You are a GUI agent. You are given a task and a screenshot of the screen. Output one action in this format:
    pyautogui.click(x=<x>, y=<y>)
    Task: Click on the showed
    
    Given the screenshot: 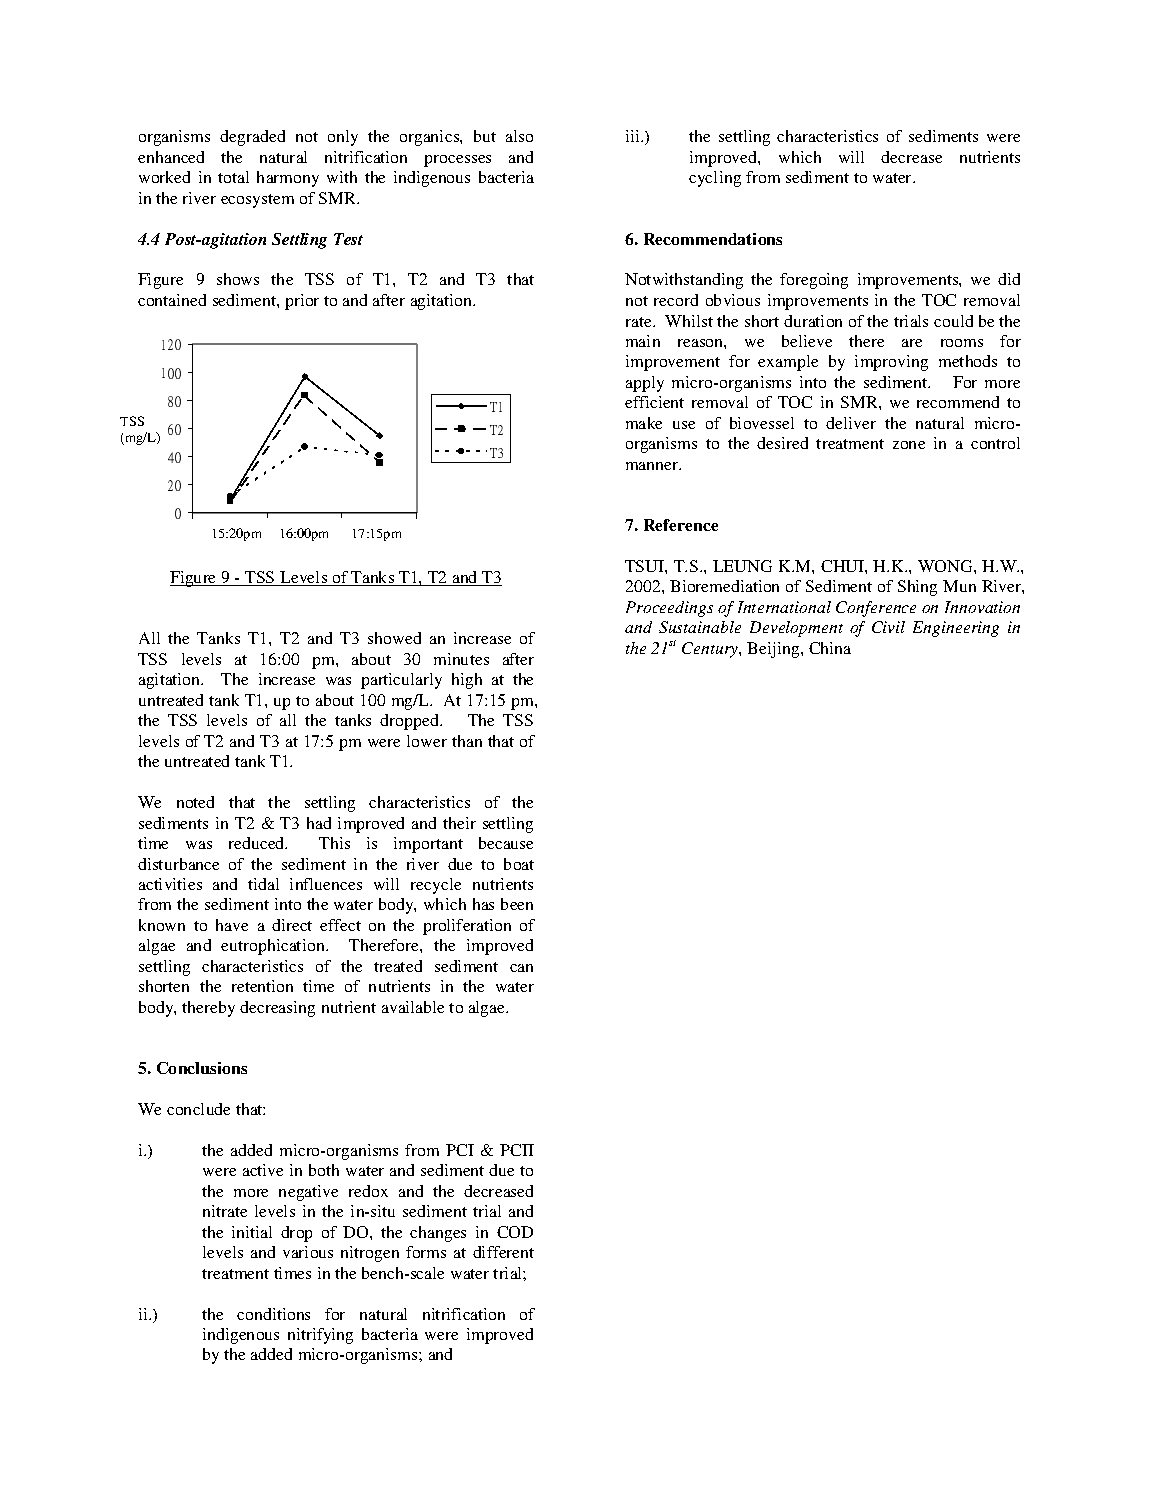 What is the action you would take?
    pyautogui.click(x=394, y=638)
